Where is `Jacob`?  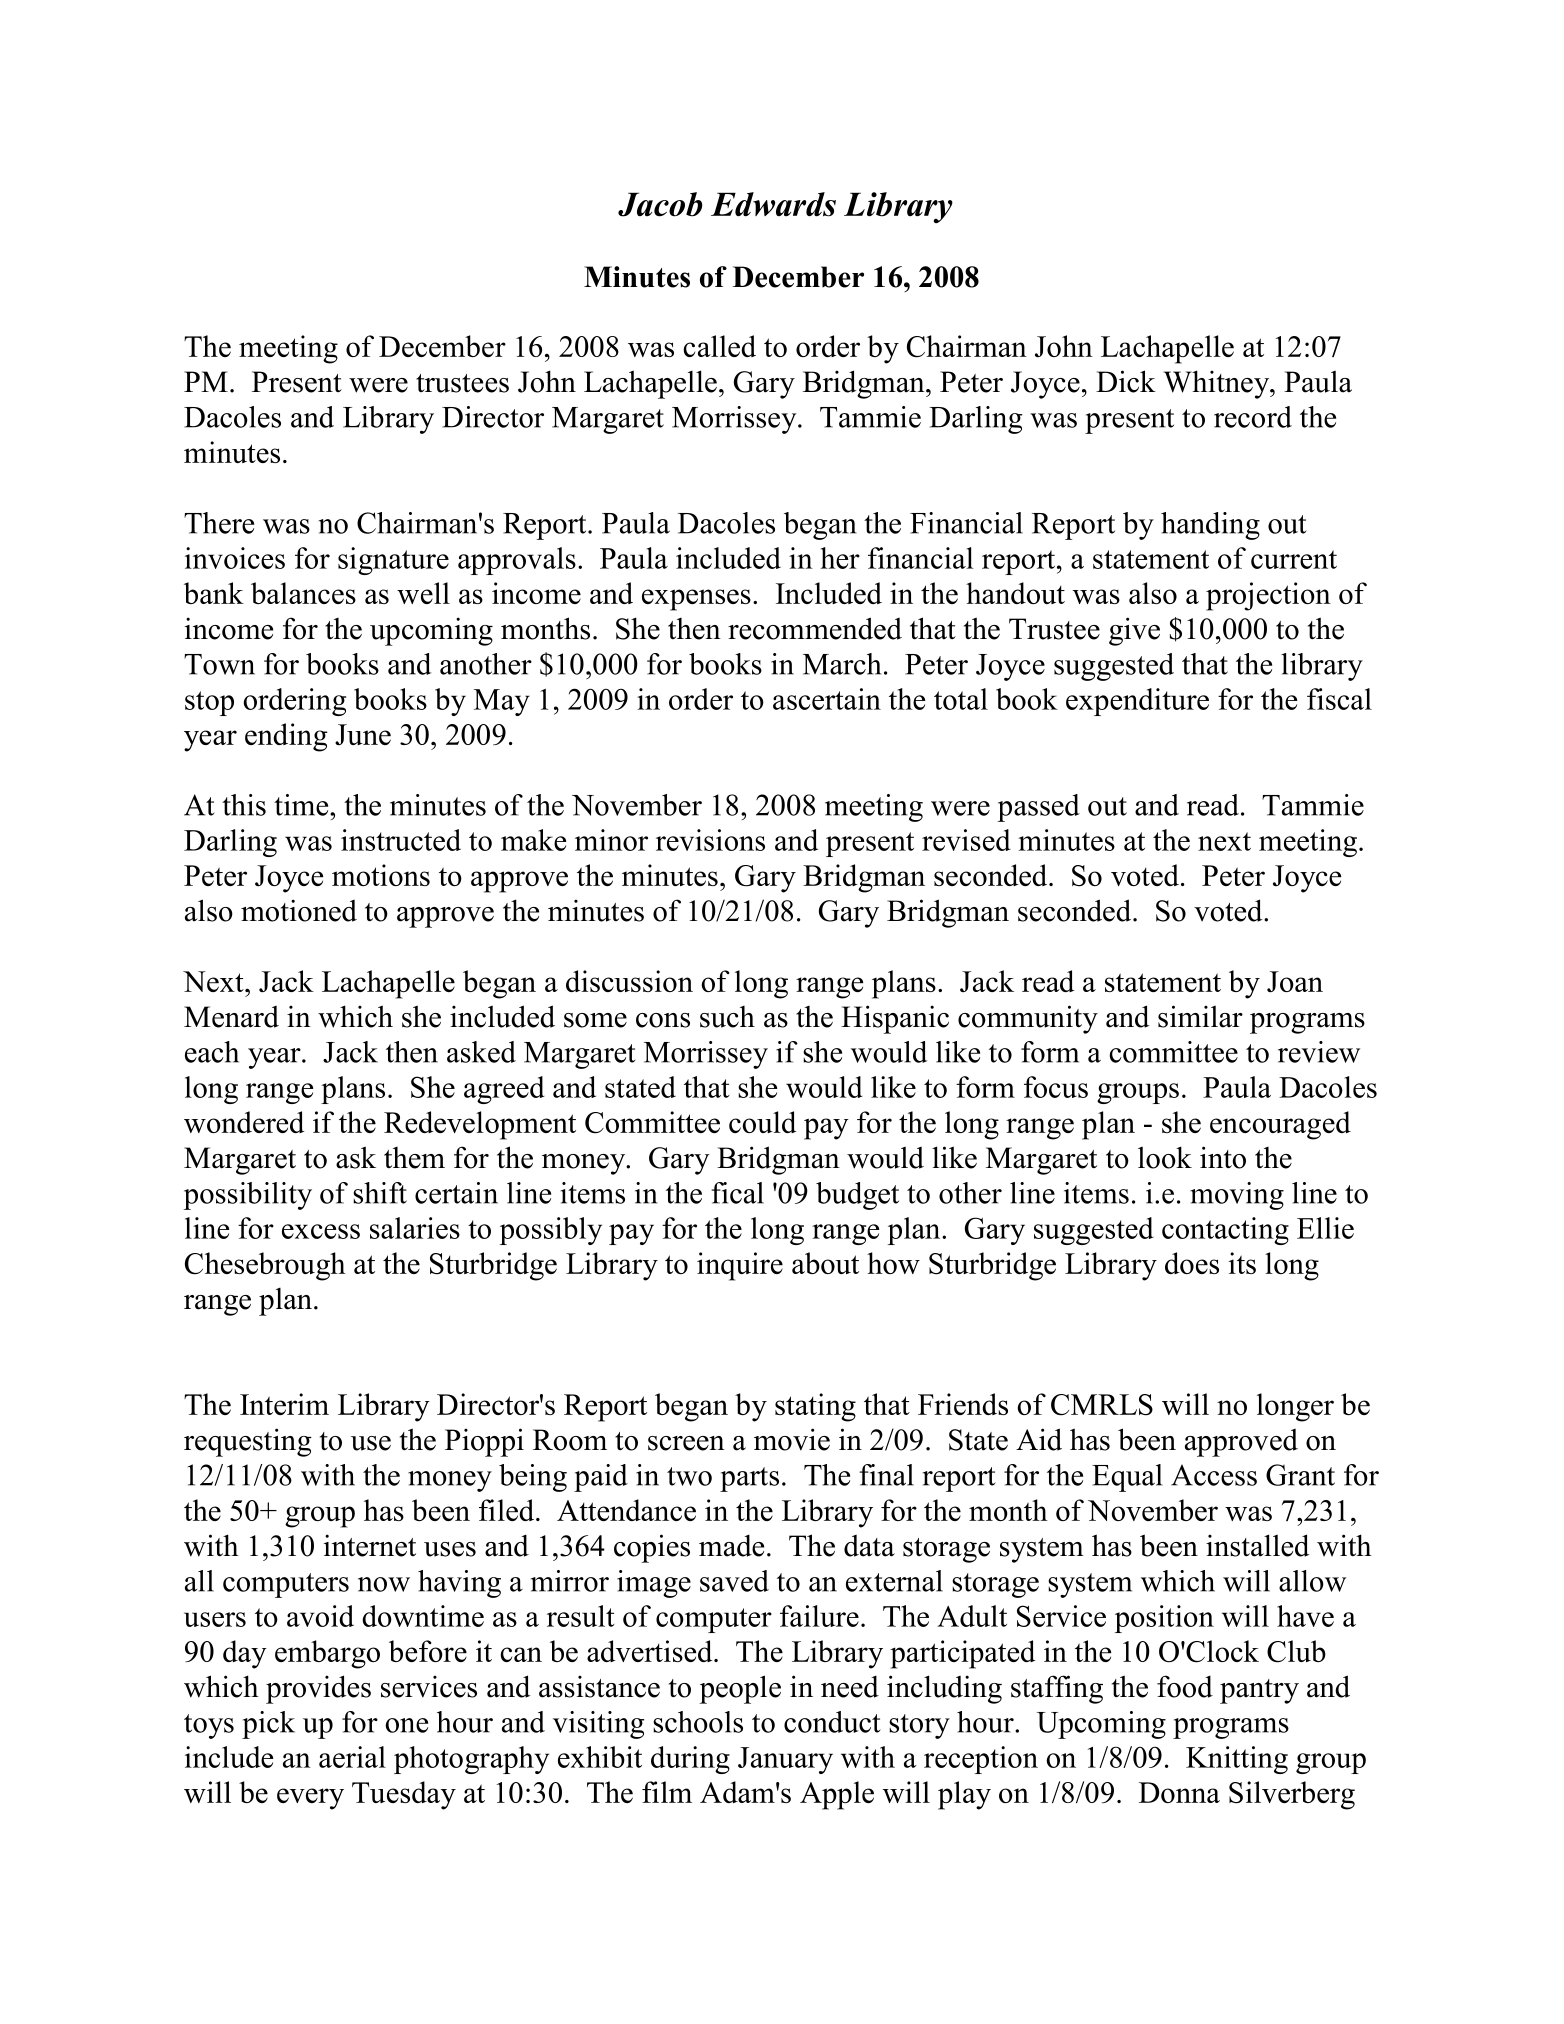
Jacob is located at coordinates (660, 204).
